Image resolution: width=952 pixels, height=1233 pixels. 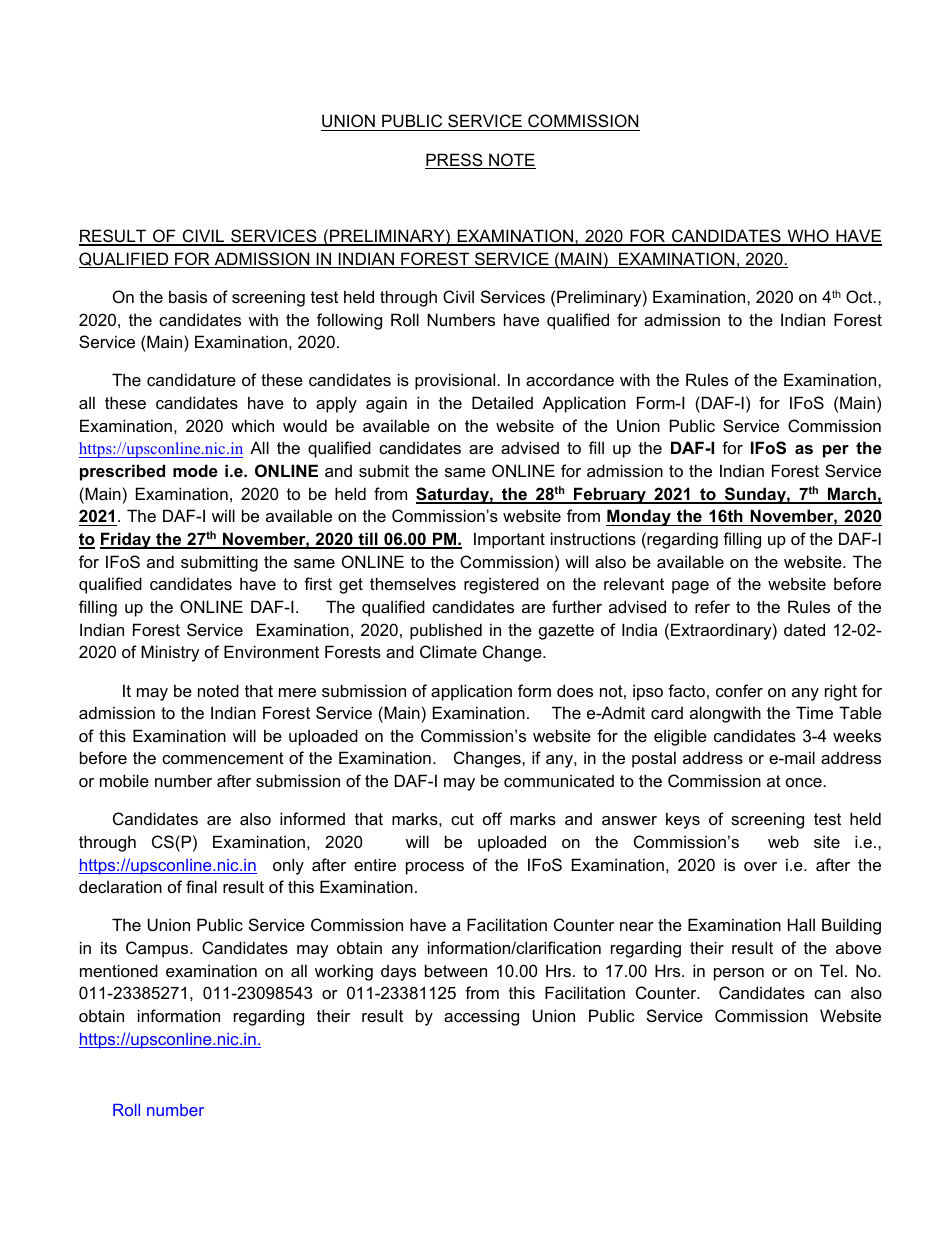 What do you see at coordinates (808, 237) in the document?
I see `WHO` at bounding box center [808, 237].
